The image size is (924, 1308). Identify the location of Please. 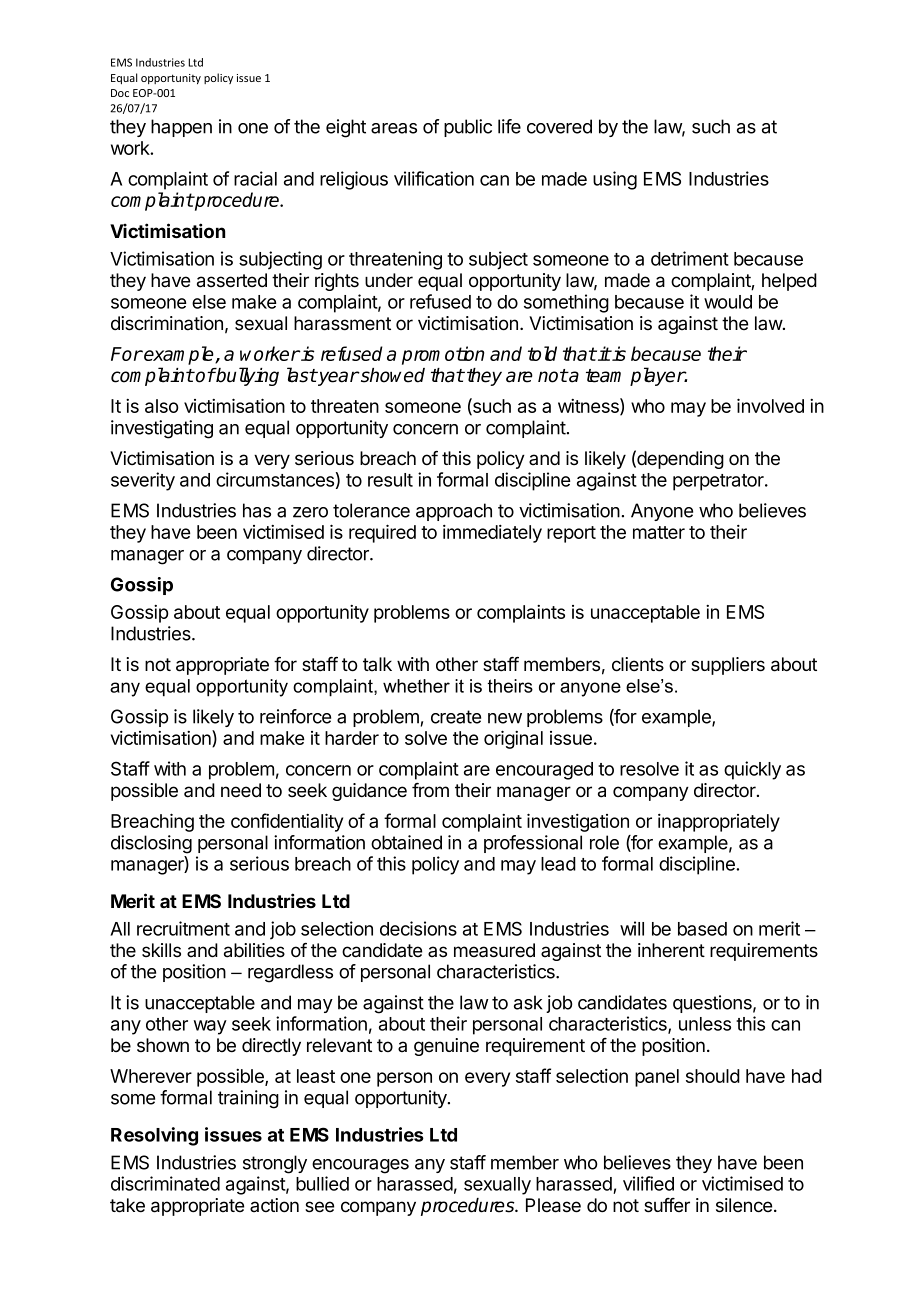
(553, 1205).
